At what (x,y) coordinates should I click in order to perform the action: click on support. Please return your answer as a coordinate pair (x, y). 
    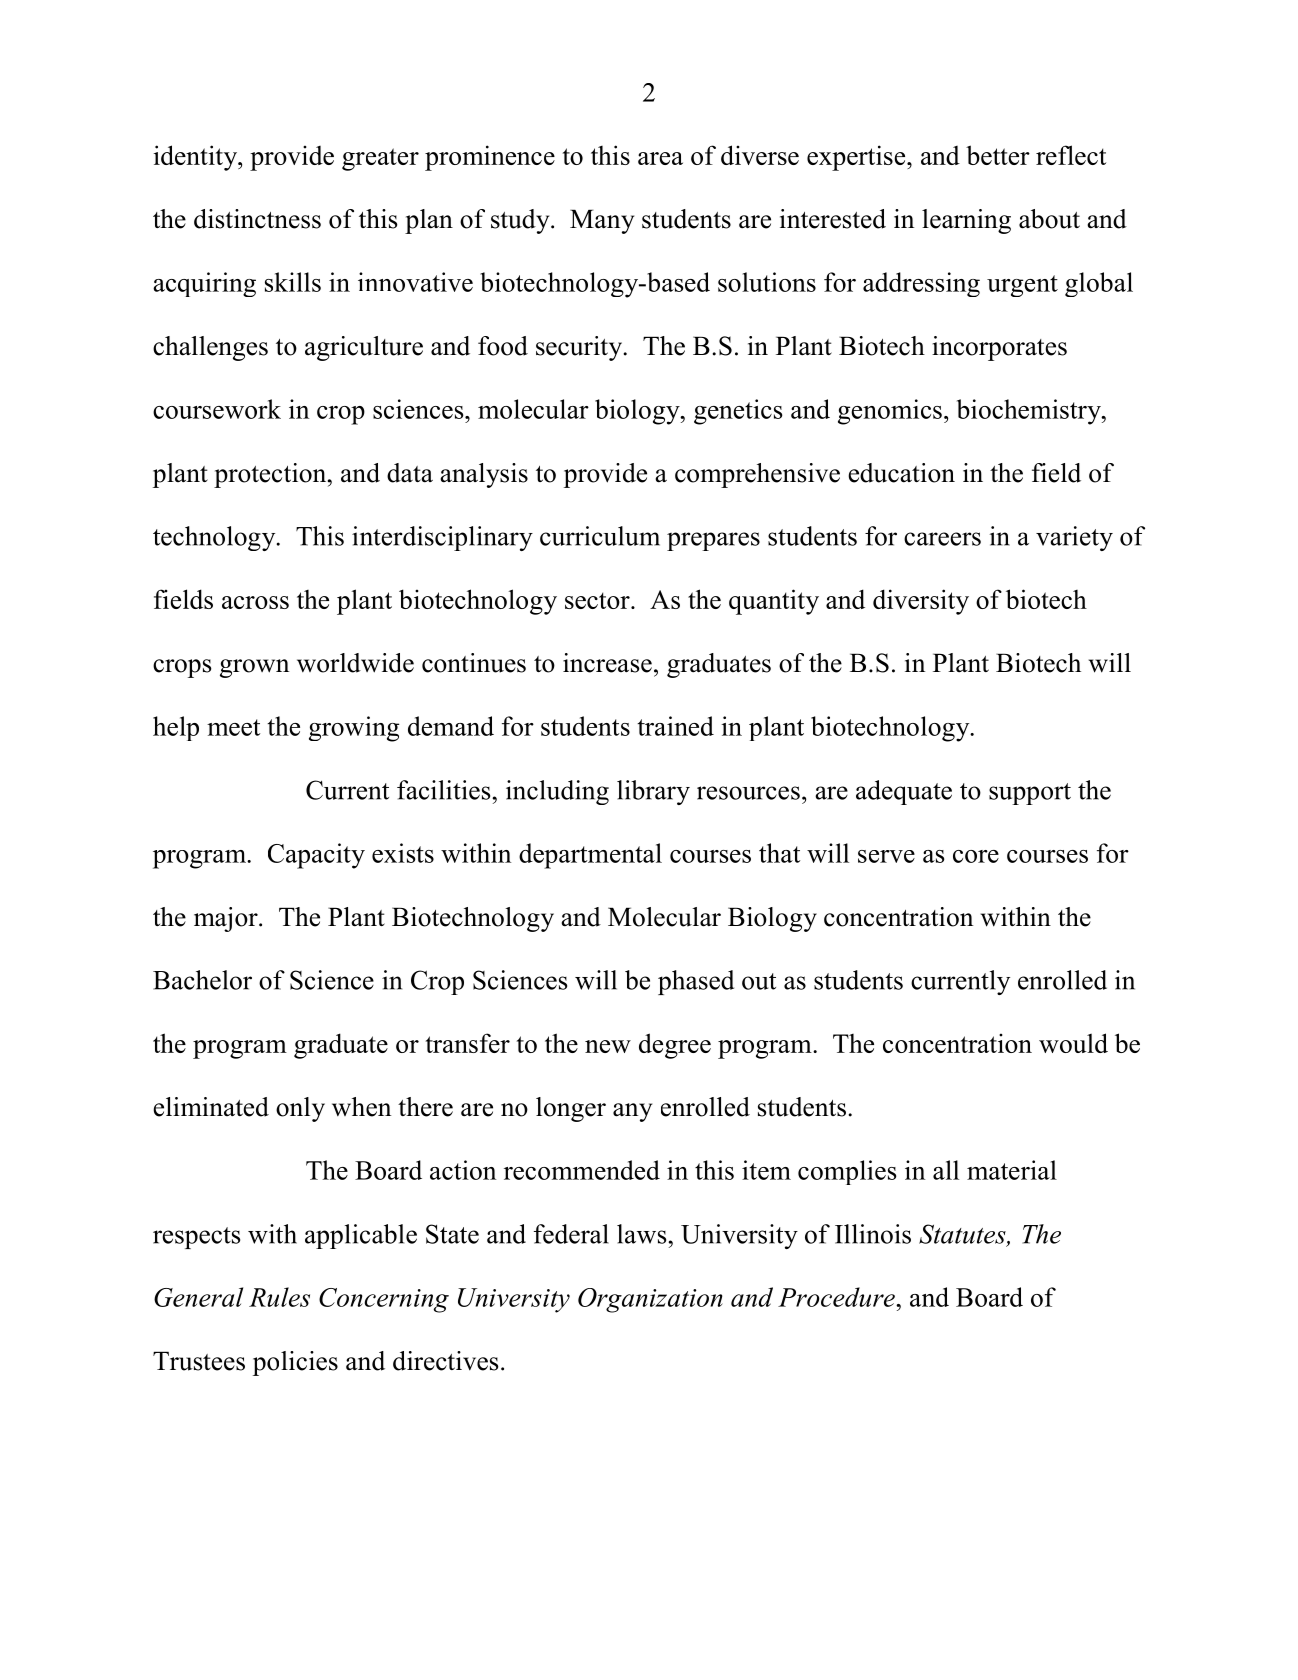
    Looking at the image, I should click on (1030, 794).
